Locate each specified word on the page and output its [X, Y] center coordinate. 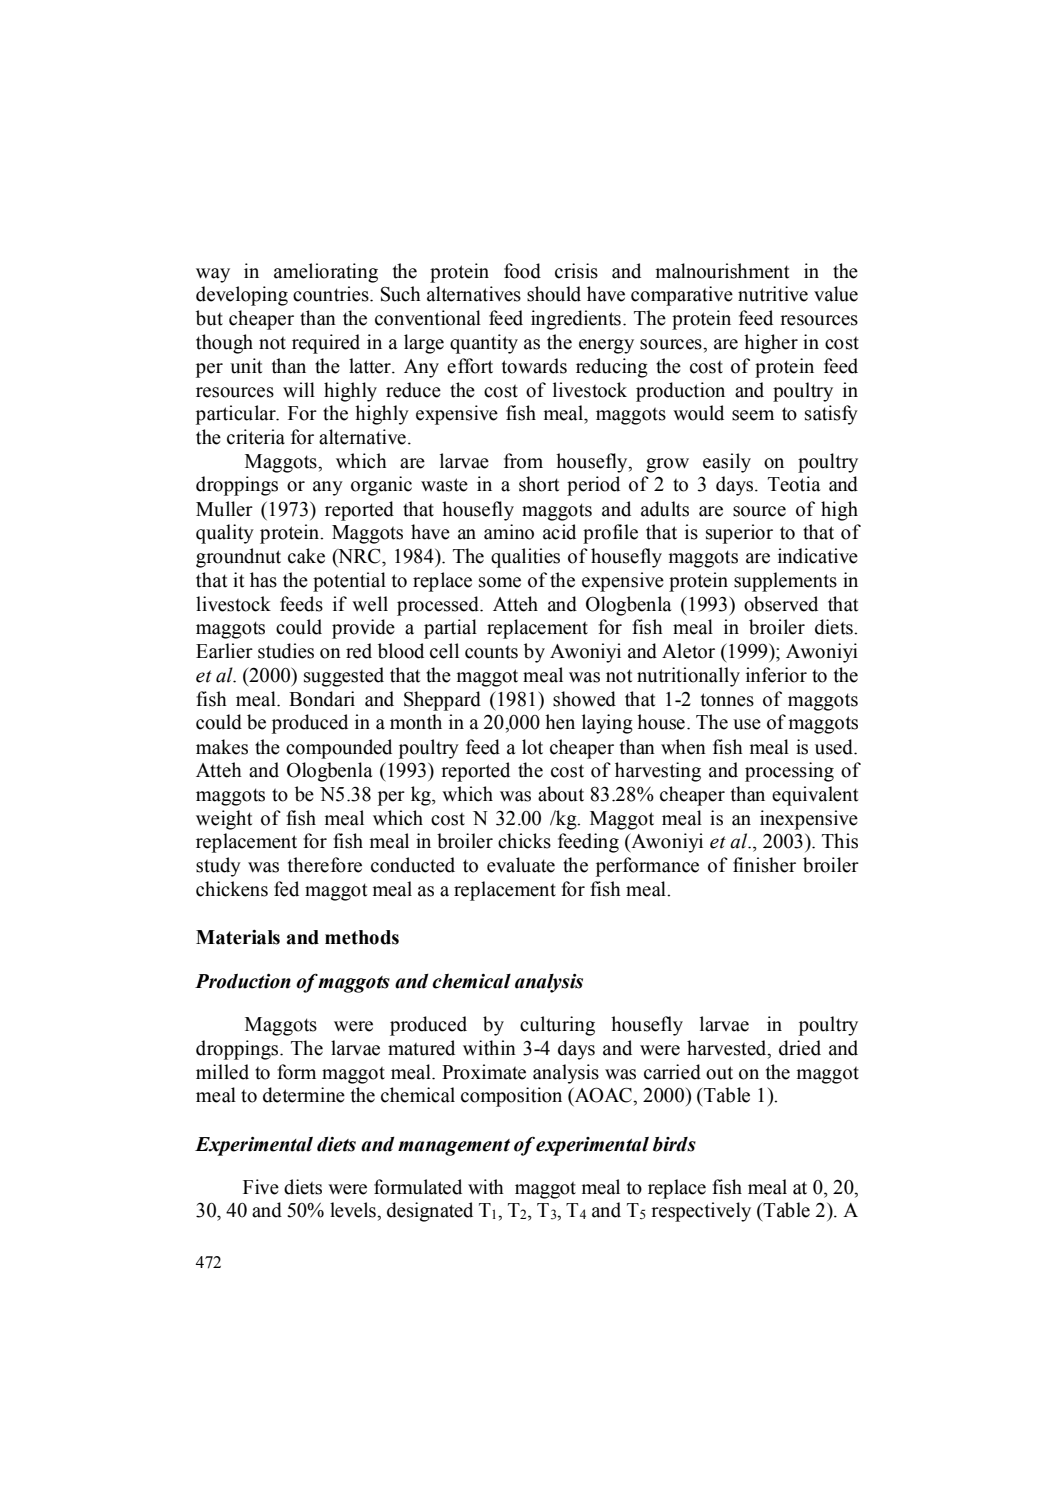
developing [242, 296]
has [263, 580]
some [500, 582]
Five [261, 1187]
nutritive [773, 294]
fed [286, 889]
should [554, 294]
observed [781, 604]
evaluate [521, 865]
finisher [764, 865]
